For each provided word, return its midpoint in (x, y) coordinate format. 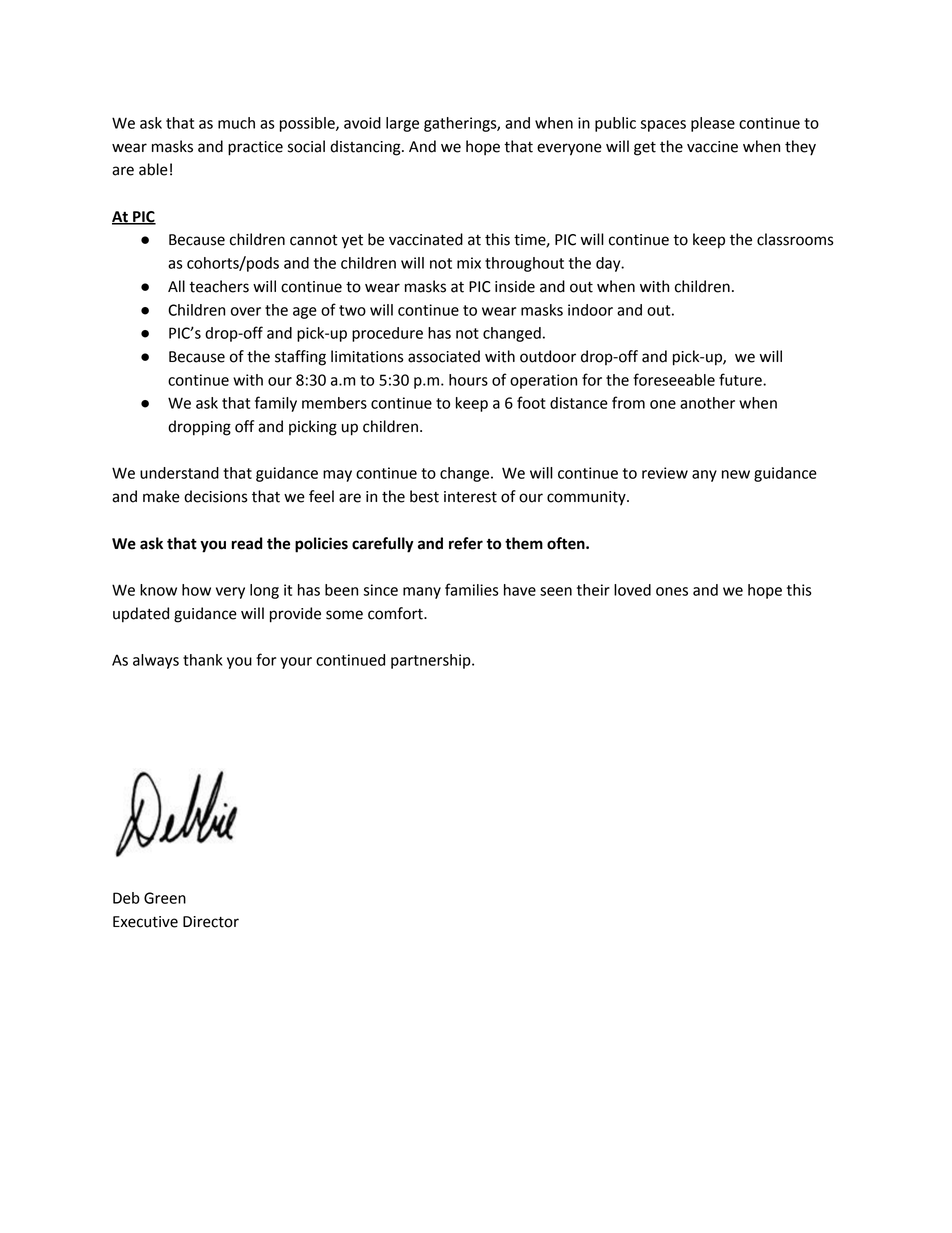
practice (255, 148)
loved (632, 590)
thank (203, 660)
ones (672, 591)
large (402, 124)
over (246, 311)
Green (165, 898)
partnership (432, 661)
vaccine (712, 147)
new (736, 474)
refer (466, 543)
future (741, 379)
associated (444, 356)
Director (211, 922)
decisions (216, 496)
